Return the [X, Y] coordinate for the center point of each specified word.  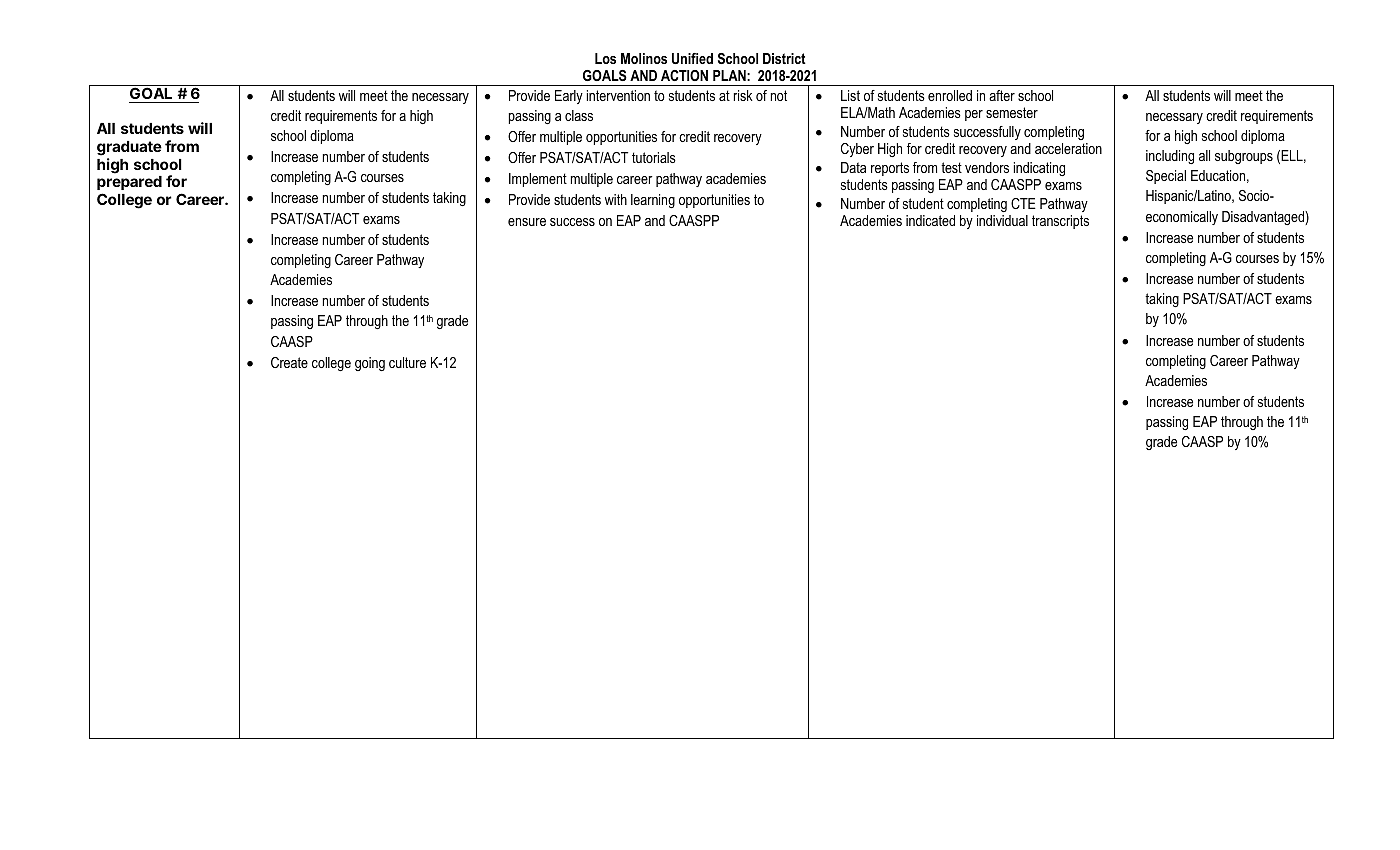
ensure [527, 222]
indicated [930, 220]
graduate [129, 148]
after [1002, 95]
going [370, 364]
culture [407, 362]
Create [289, 362]
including [1170, 157]
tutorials [654, 157]
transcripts [1060, 222]
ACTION [684, 75]
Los [605, 58]
